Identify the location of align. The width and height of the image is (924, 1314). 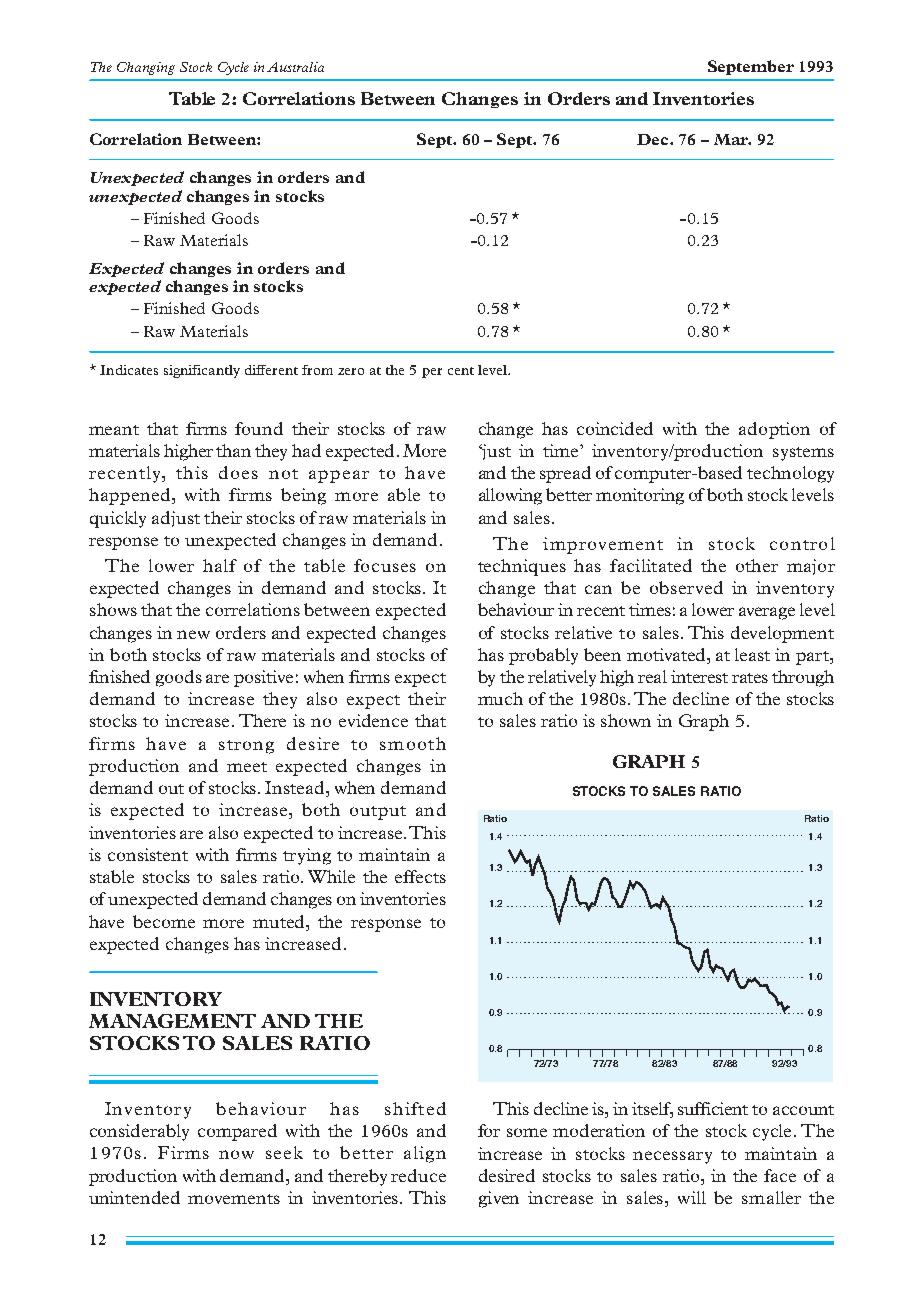
(425, 1154).
